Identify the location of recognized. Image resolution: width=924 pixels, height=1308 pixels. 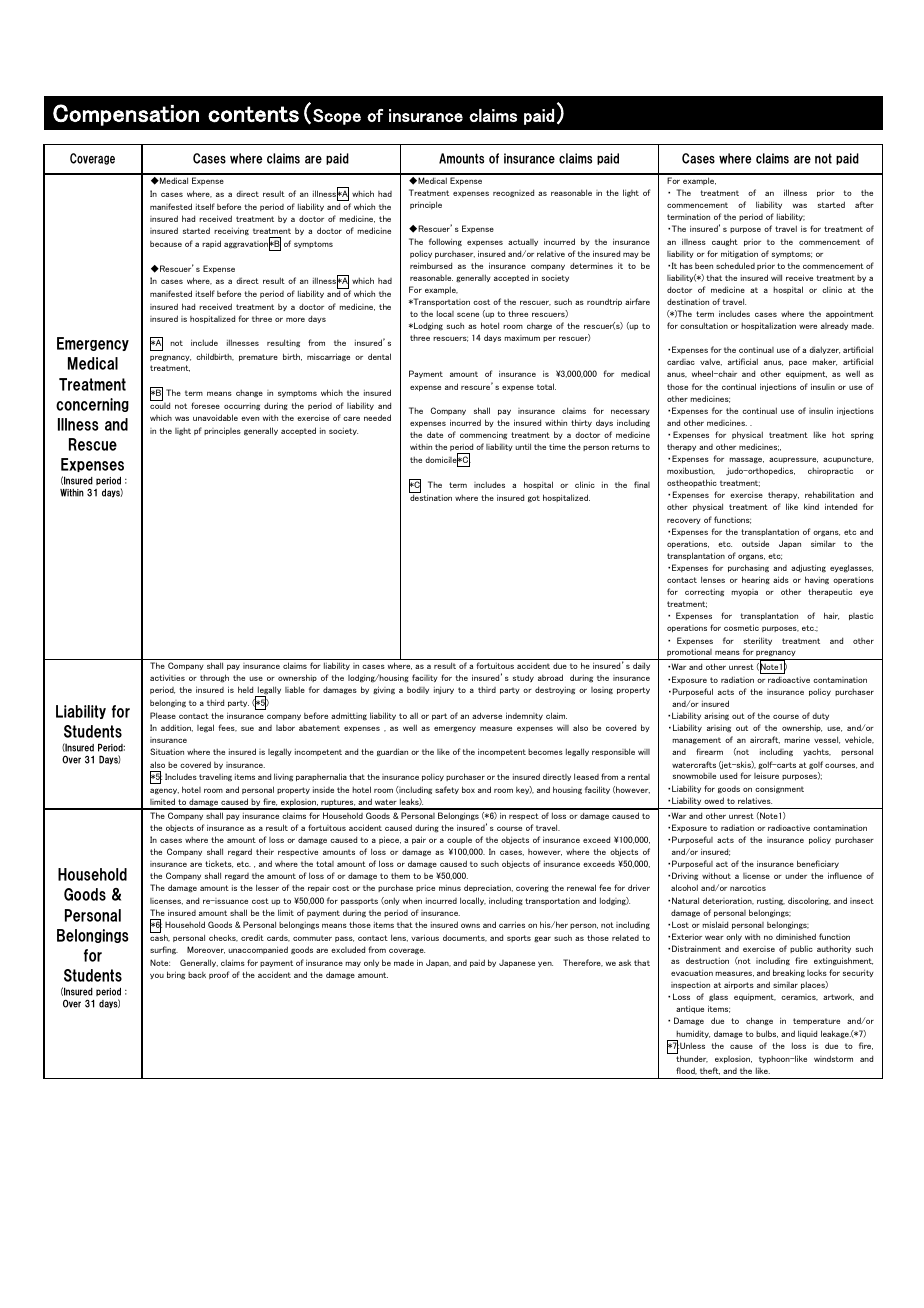
(513, 193).
